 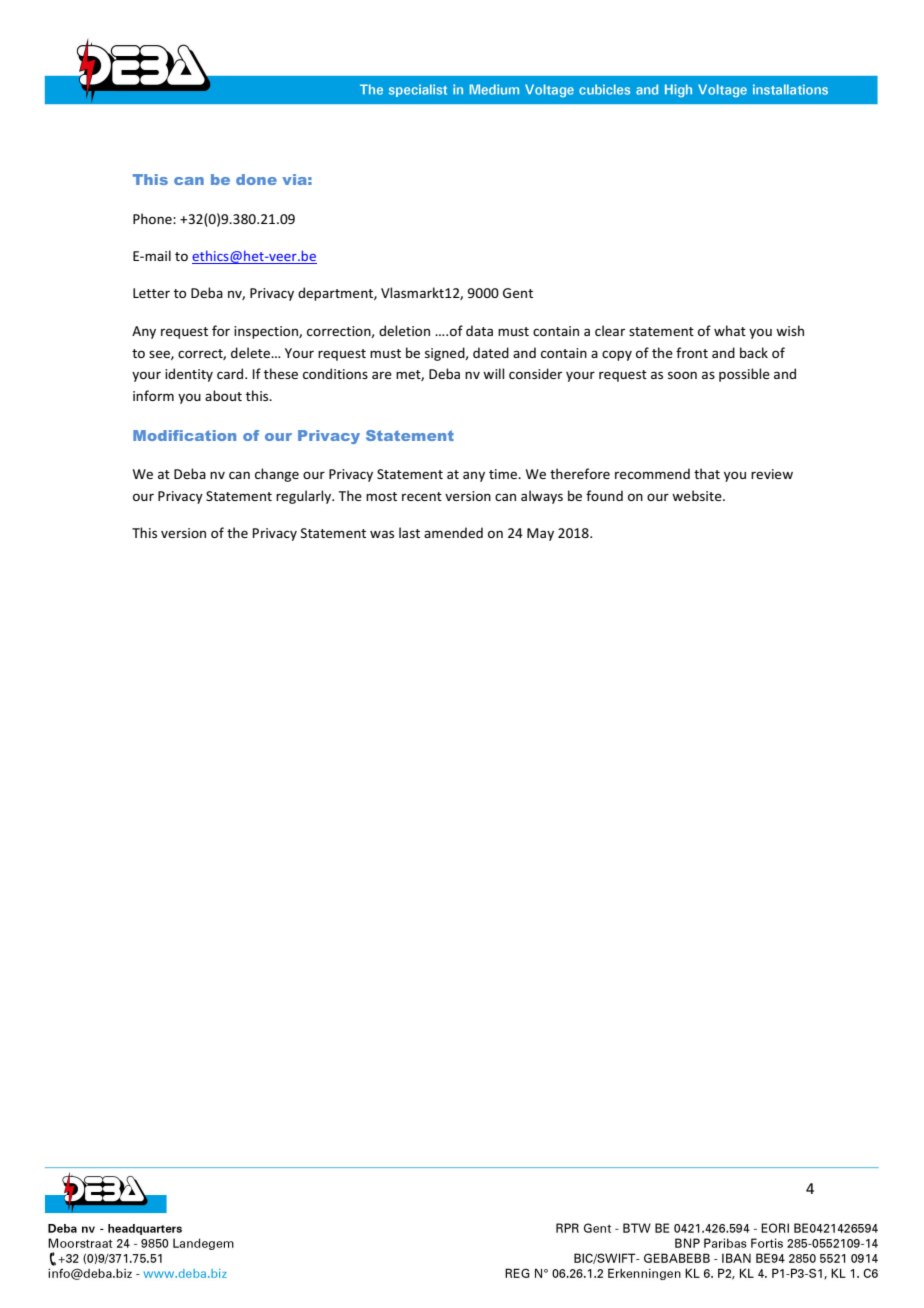 I want to click on delete, so click(x=251, y=352).
